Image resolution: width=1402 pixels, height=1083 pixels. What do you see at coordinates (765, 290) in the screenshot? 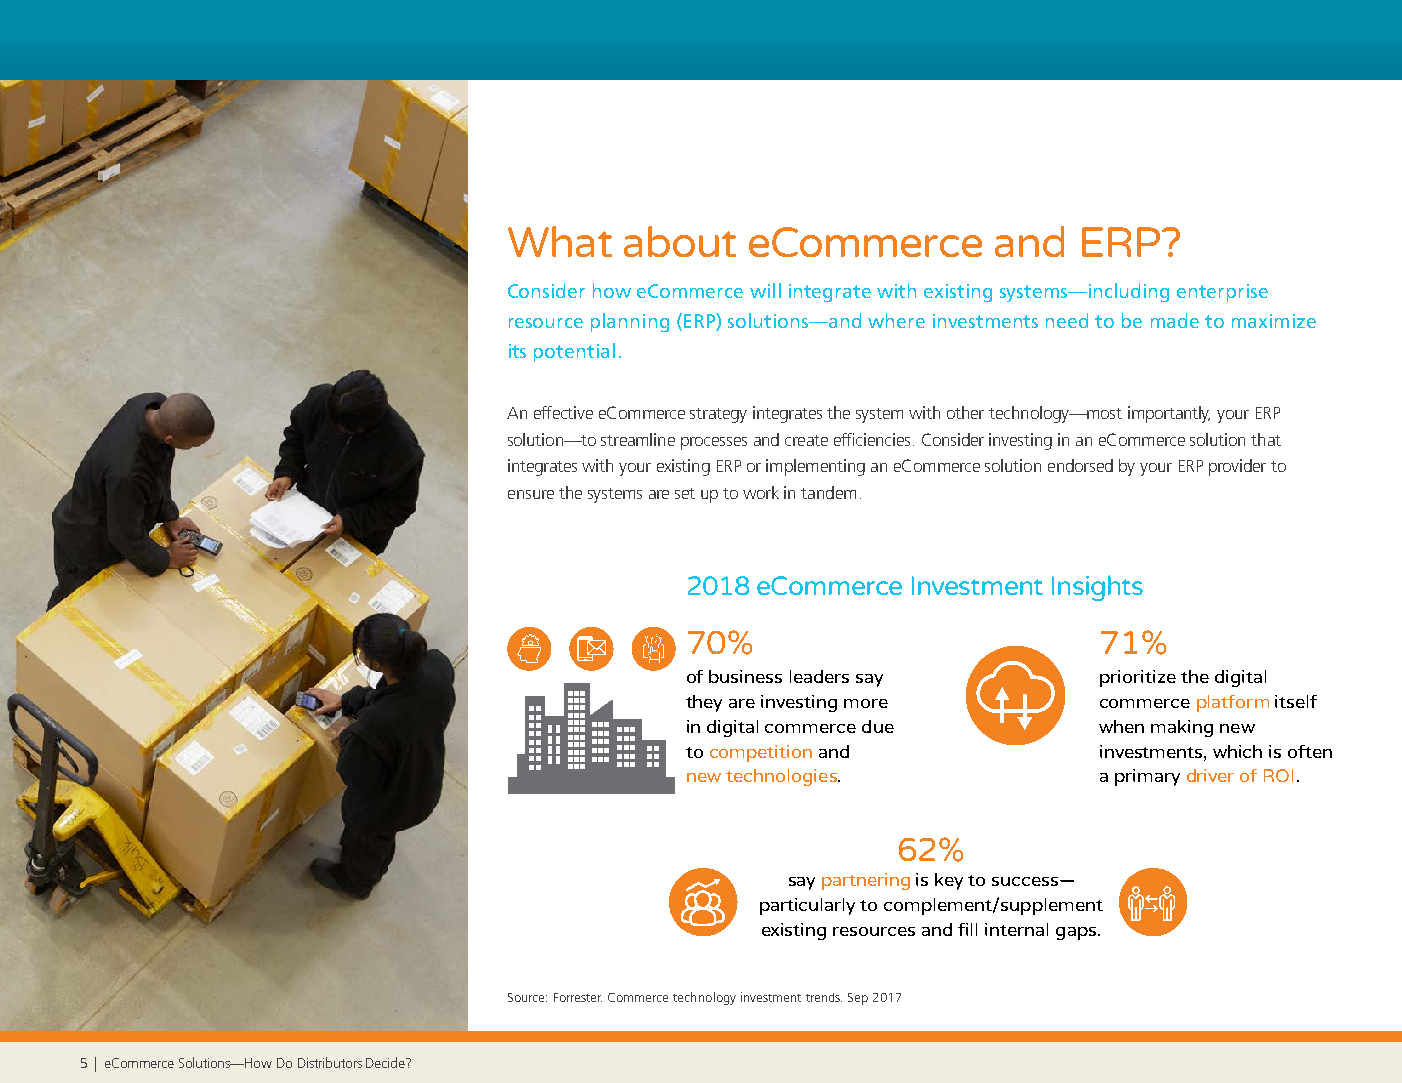
I see `will` at bounding box center [765, 290].
